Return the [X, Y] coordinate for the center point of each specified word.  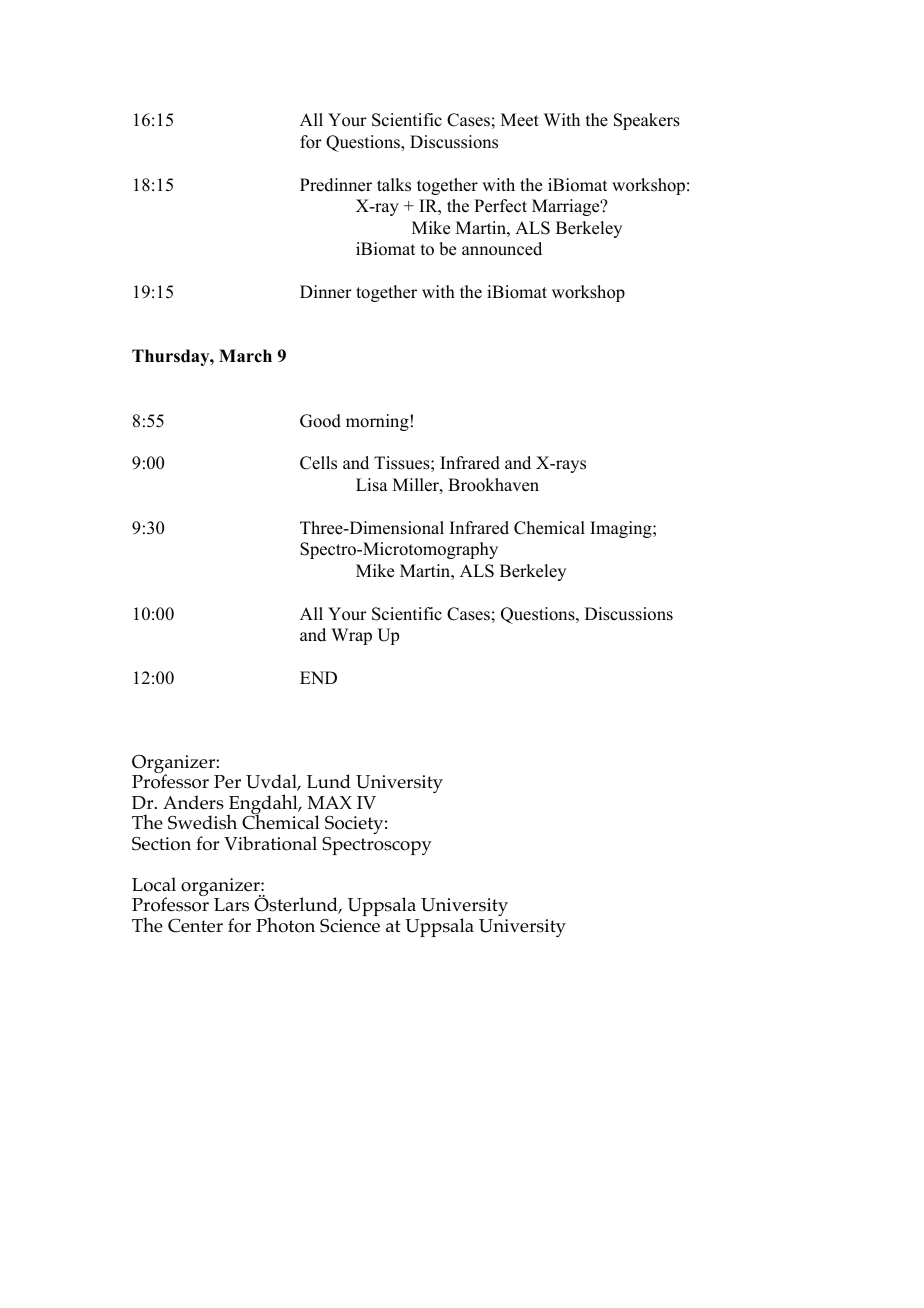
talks [394, 185]
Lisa [372, 485]
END [318, 677]
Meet [520, 120]
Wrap [351, 636]
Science [350, 926]
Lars [231, 905]
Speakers [647, 121]
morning [377, 422]
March [245, 356]
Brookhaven [493, 485]
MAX [329, 802]
